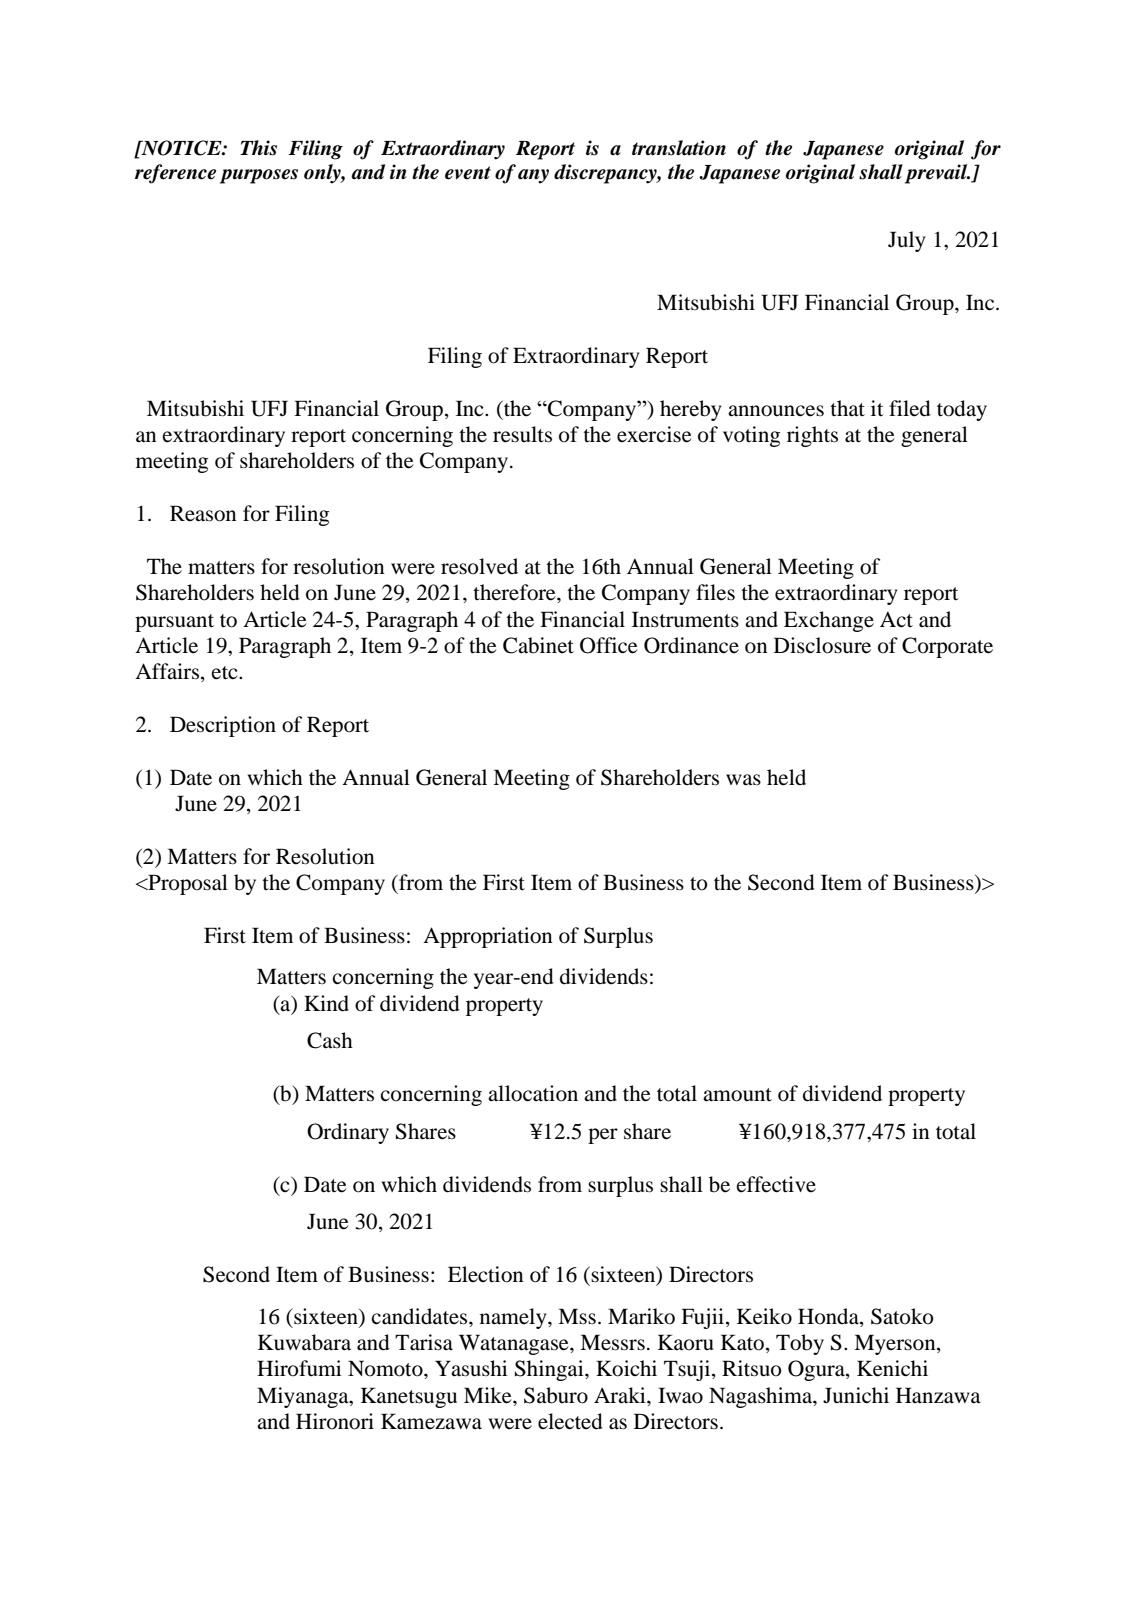 The height and width of the document is (1607, 1136). I want to click on Kind, so click(326, 1003).
